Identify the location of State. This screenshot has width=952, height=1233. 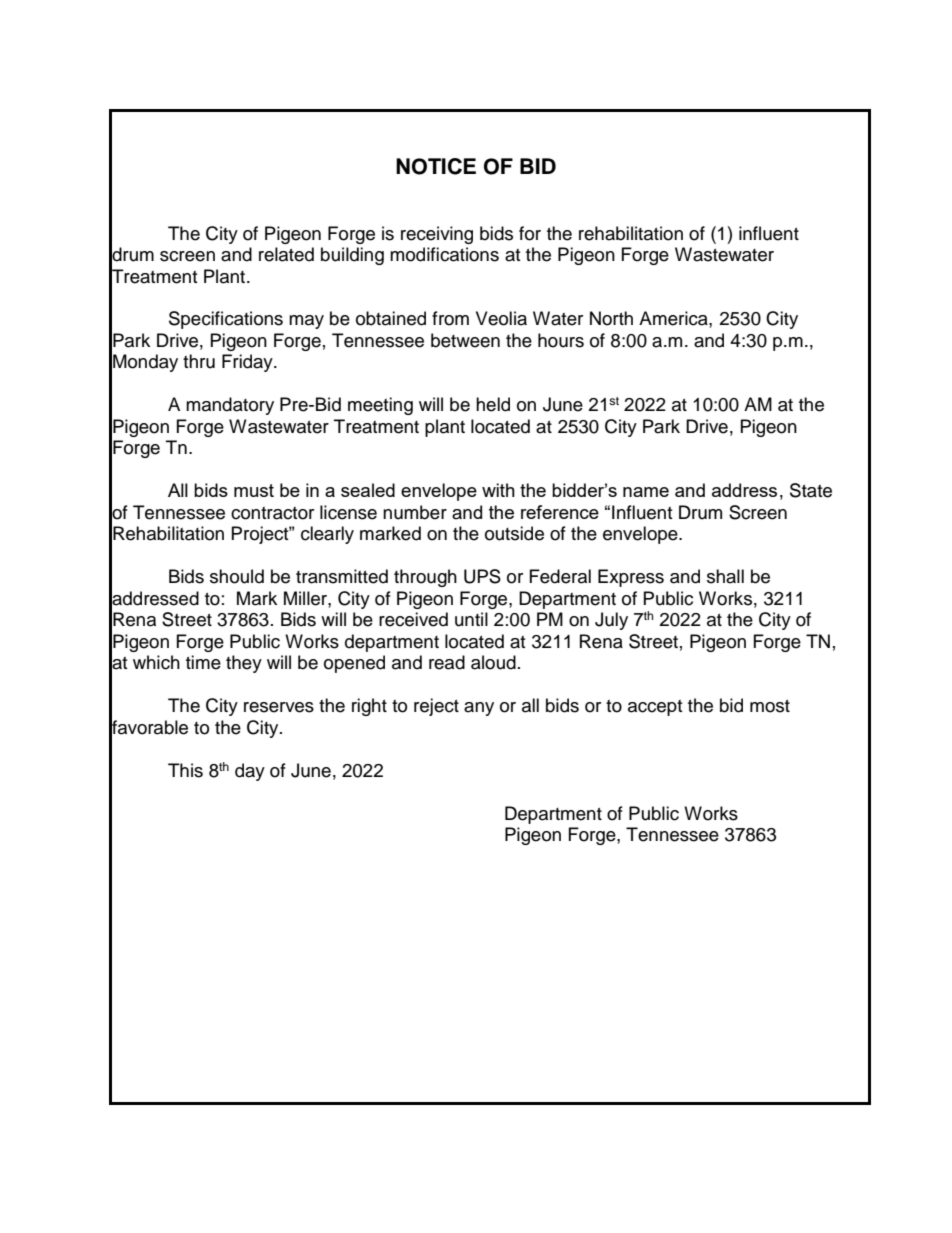
(811, 490).
